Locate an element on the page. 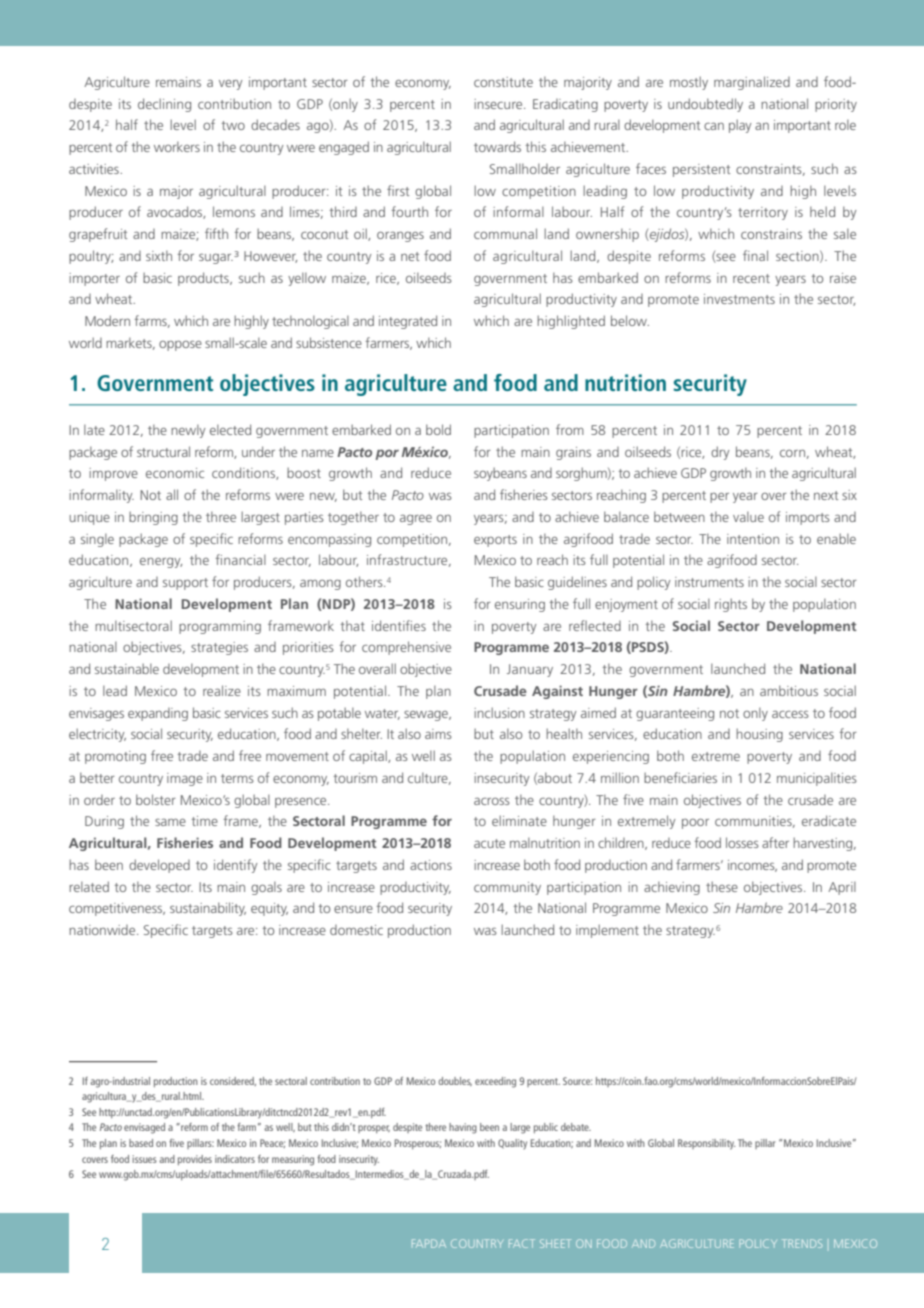  towards is located at coordinates (497, 146).
